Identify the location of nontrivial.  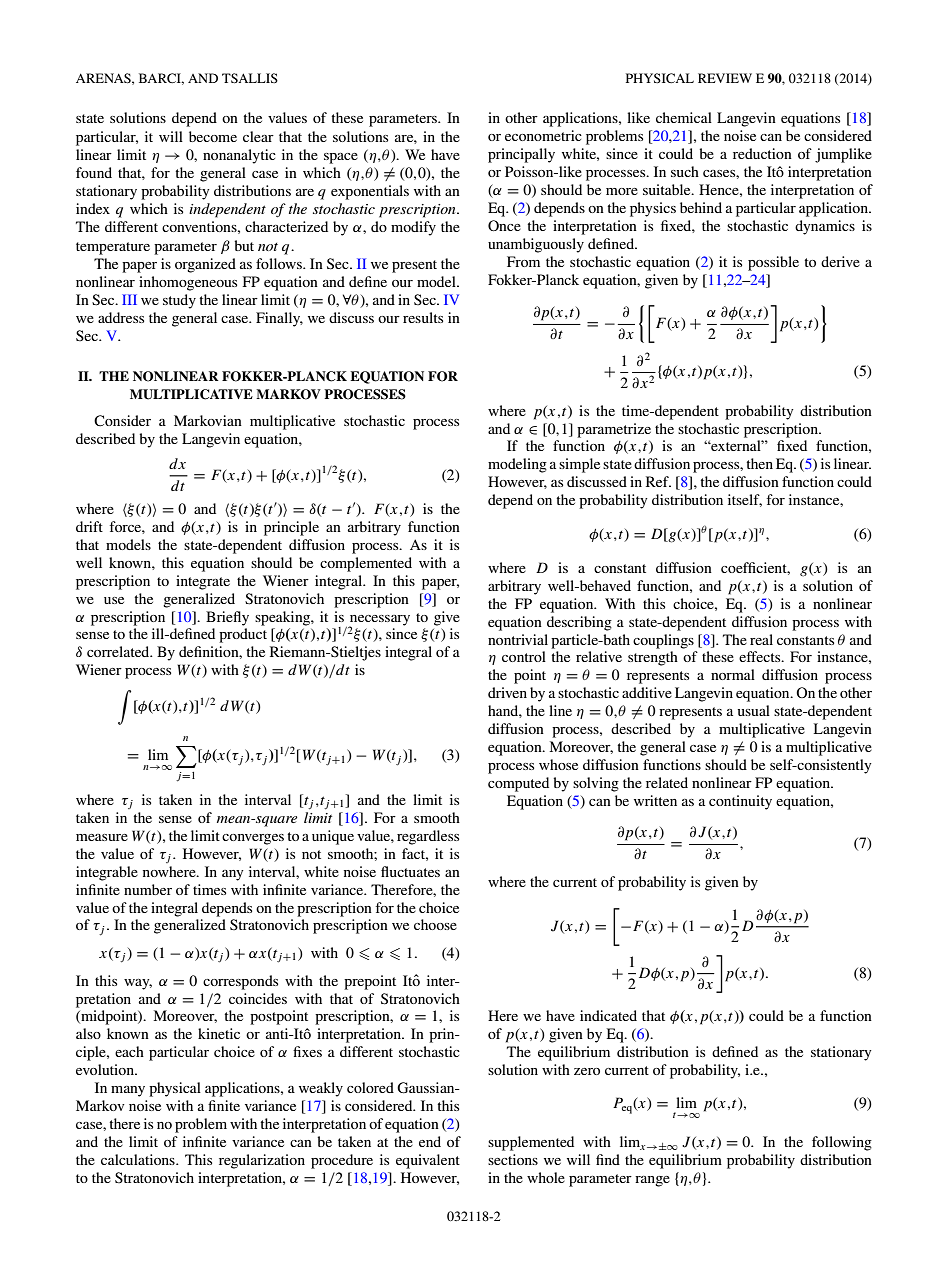
(518, 639).
